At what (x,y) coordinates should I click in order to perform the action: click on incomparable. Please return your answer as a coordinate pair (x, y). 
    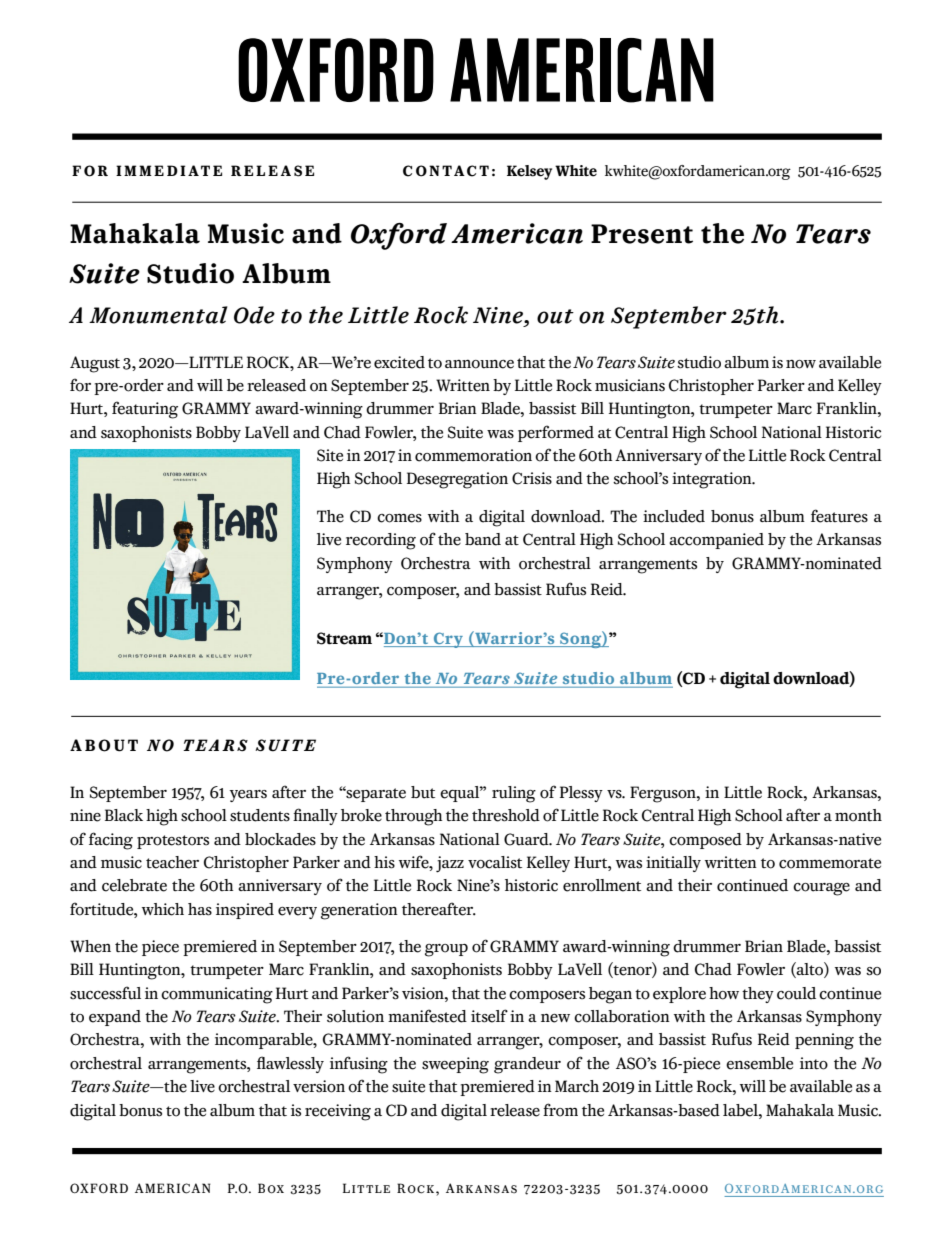
    Looking at the image, I should click on (265, 1041).
